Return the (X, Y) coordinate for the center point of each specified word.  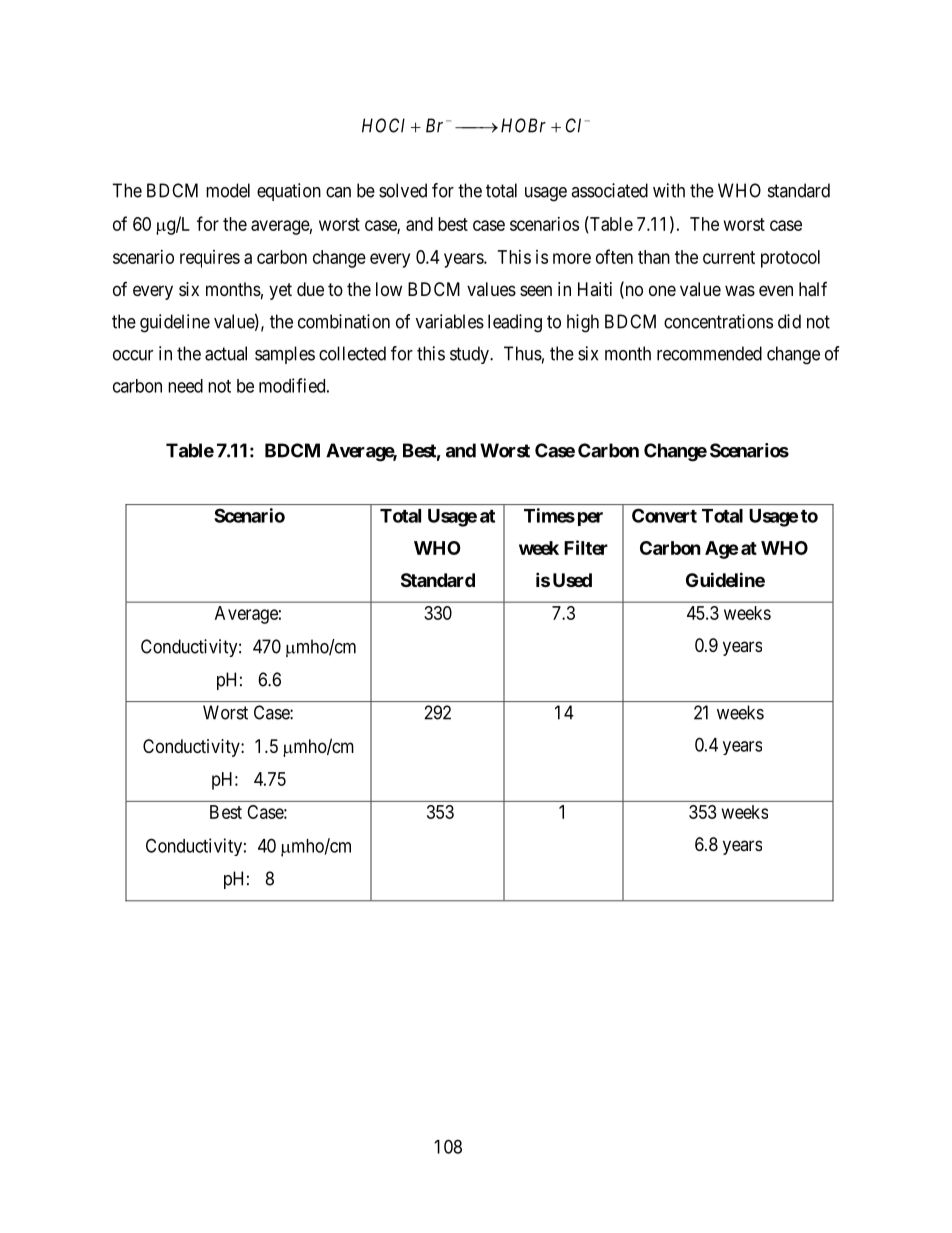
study (470, 355)
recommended (709, 353)
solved (403, 190)
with (669, 190)
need (185, 386)
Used (572, 580)
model (228, 190)
